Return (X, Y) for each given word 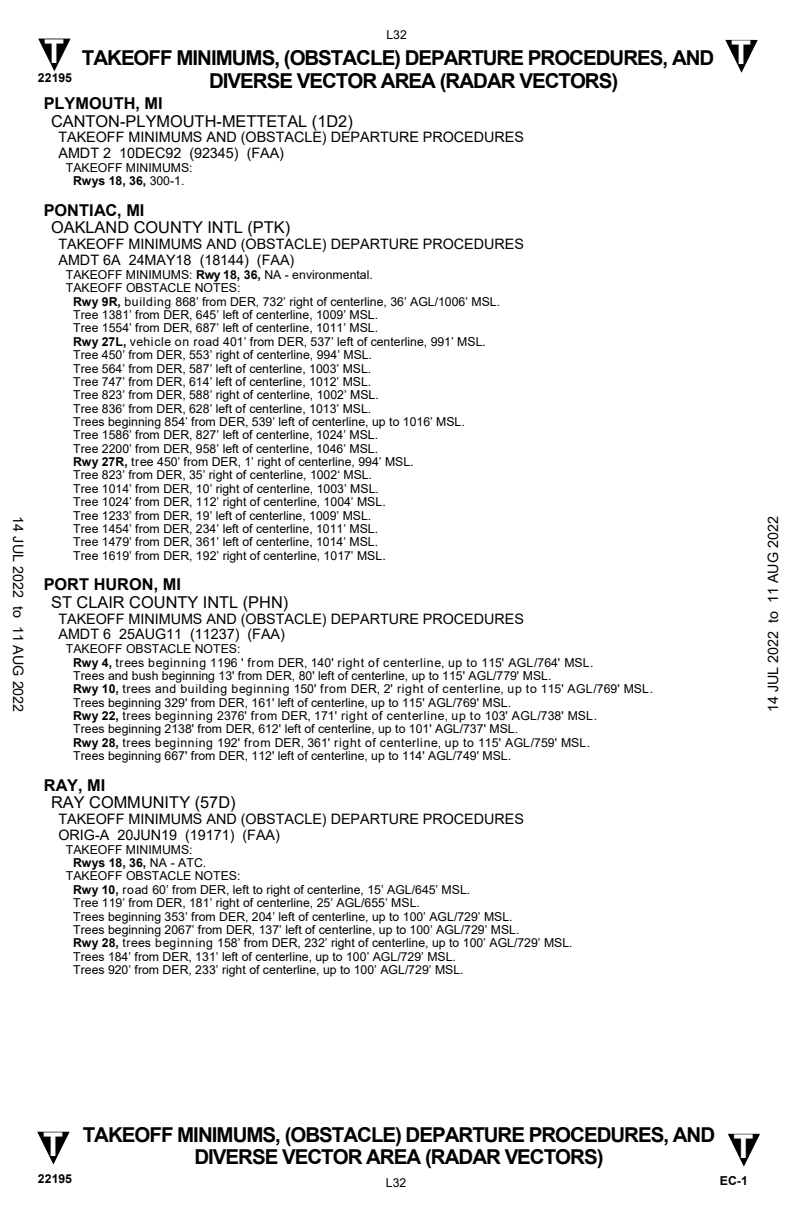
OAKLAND (90, 227)
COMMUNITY (139, 802)
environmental (331, 274)
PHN (265, 602)
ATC (191, 862)
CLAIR (100, 602)
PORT (66, 584)
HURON (124, 584)
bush (145, 675)
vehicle (150, 341)
